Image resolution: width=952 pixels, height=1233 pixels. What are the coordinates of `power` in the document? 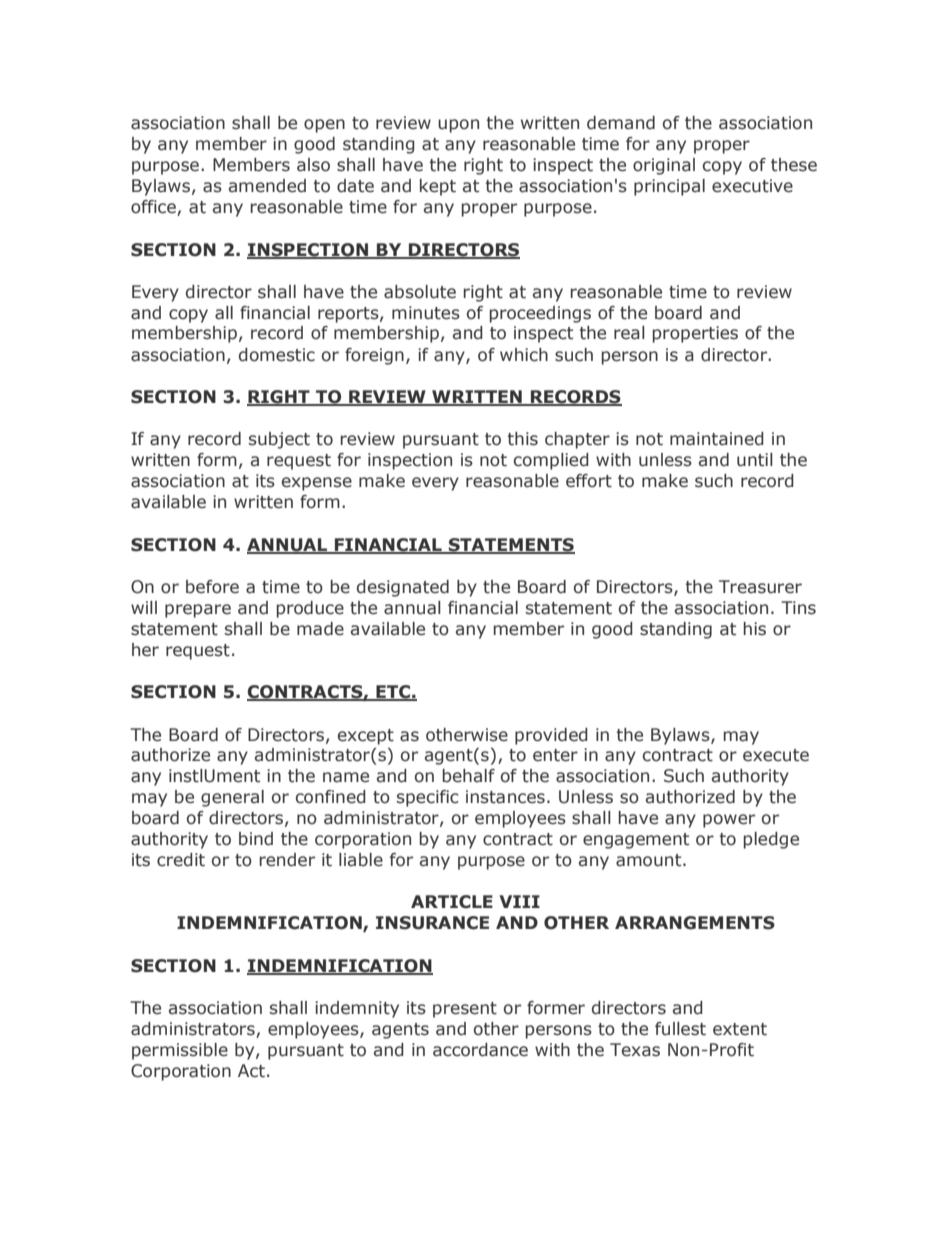 It's located at (729, 821).
